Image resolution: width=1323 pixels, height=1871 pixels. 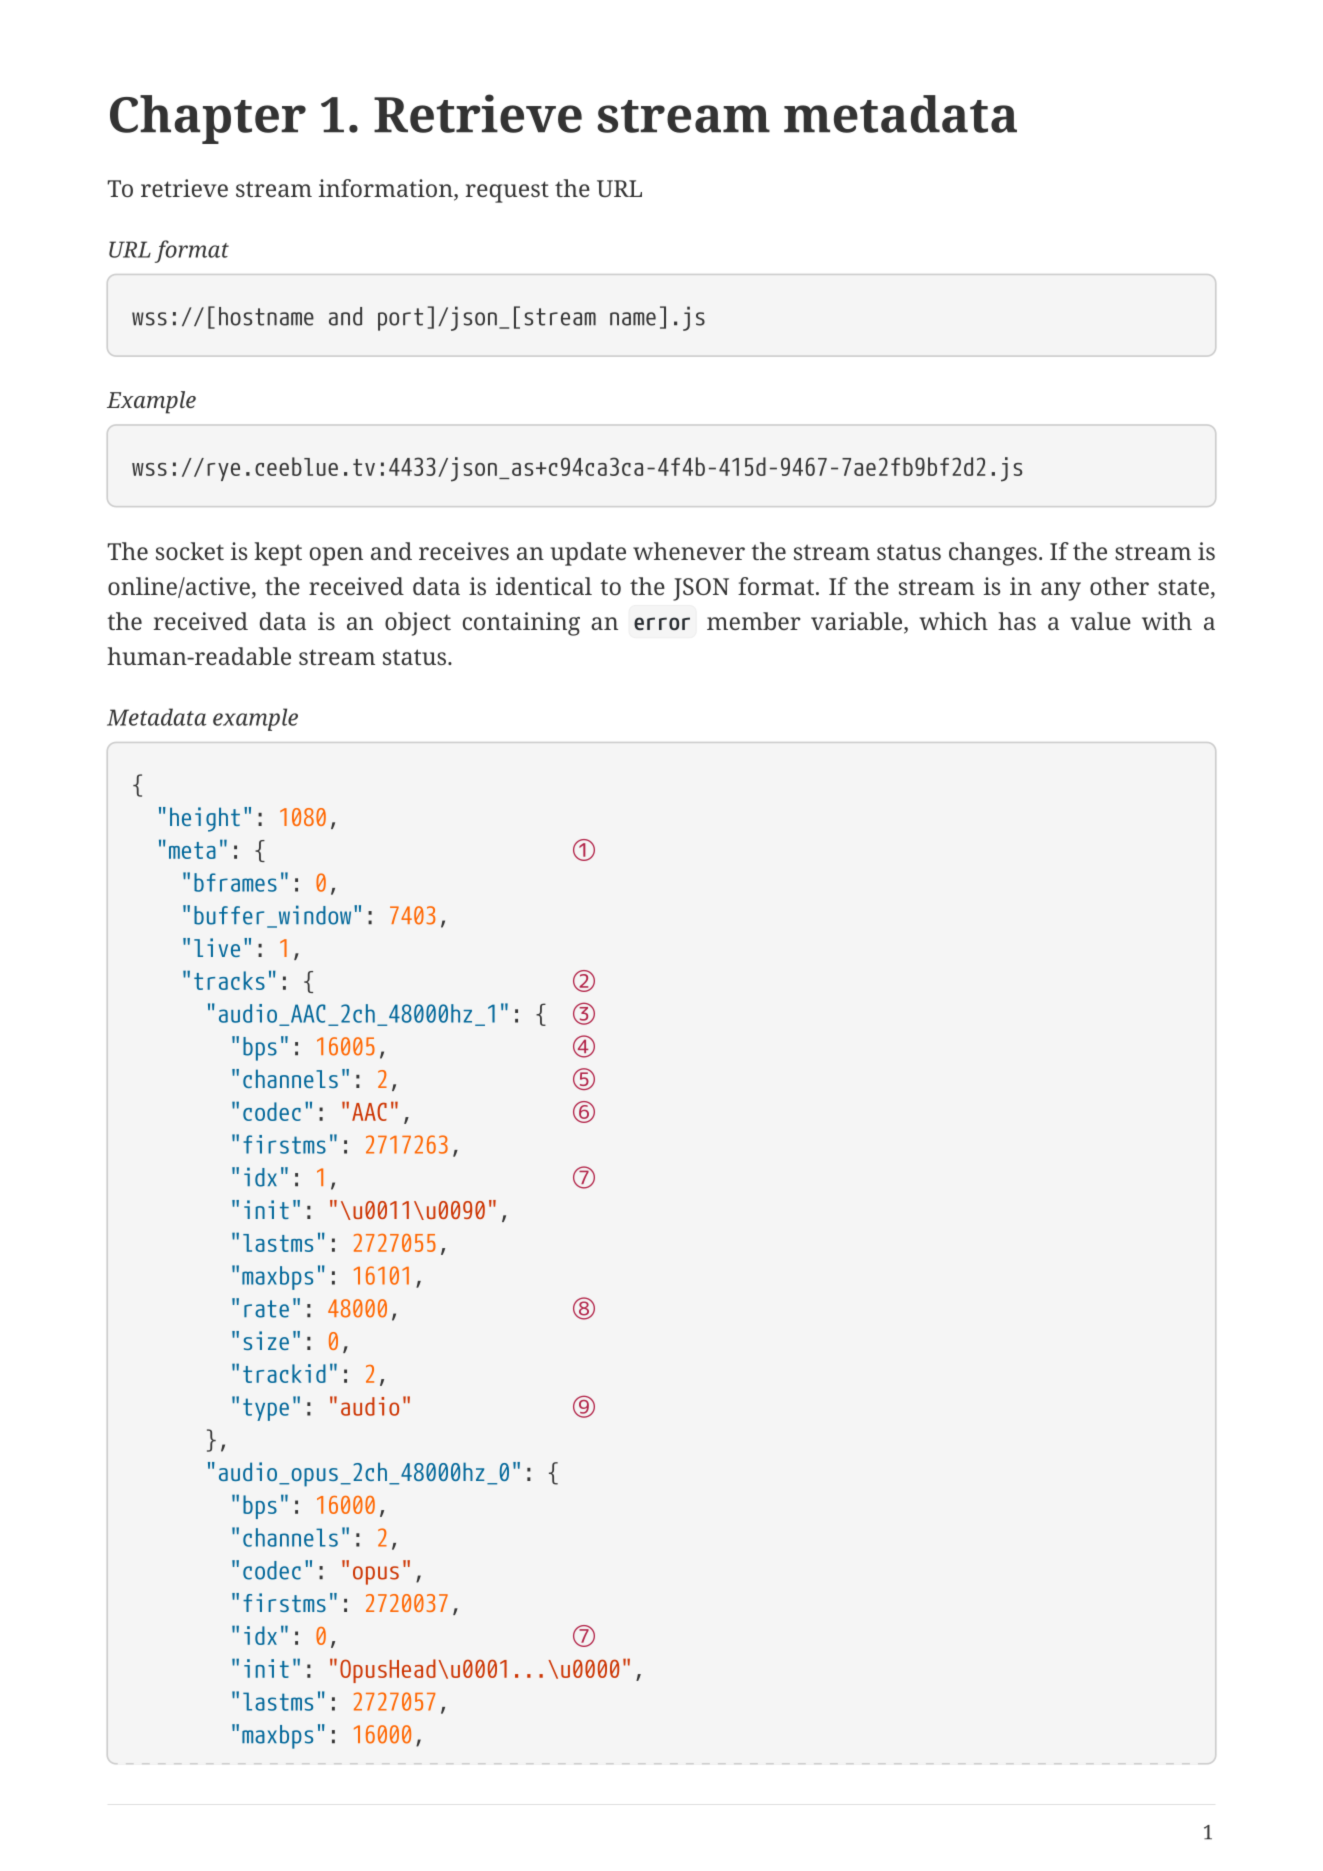 What do you see at coordinates (1017, 621) in the screenshot?
I see `has` at bounding box center [1017, 621].
